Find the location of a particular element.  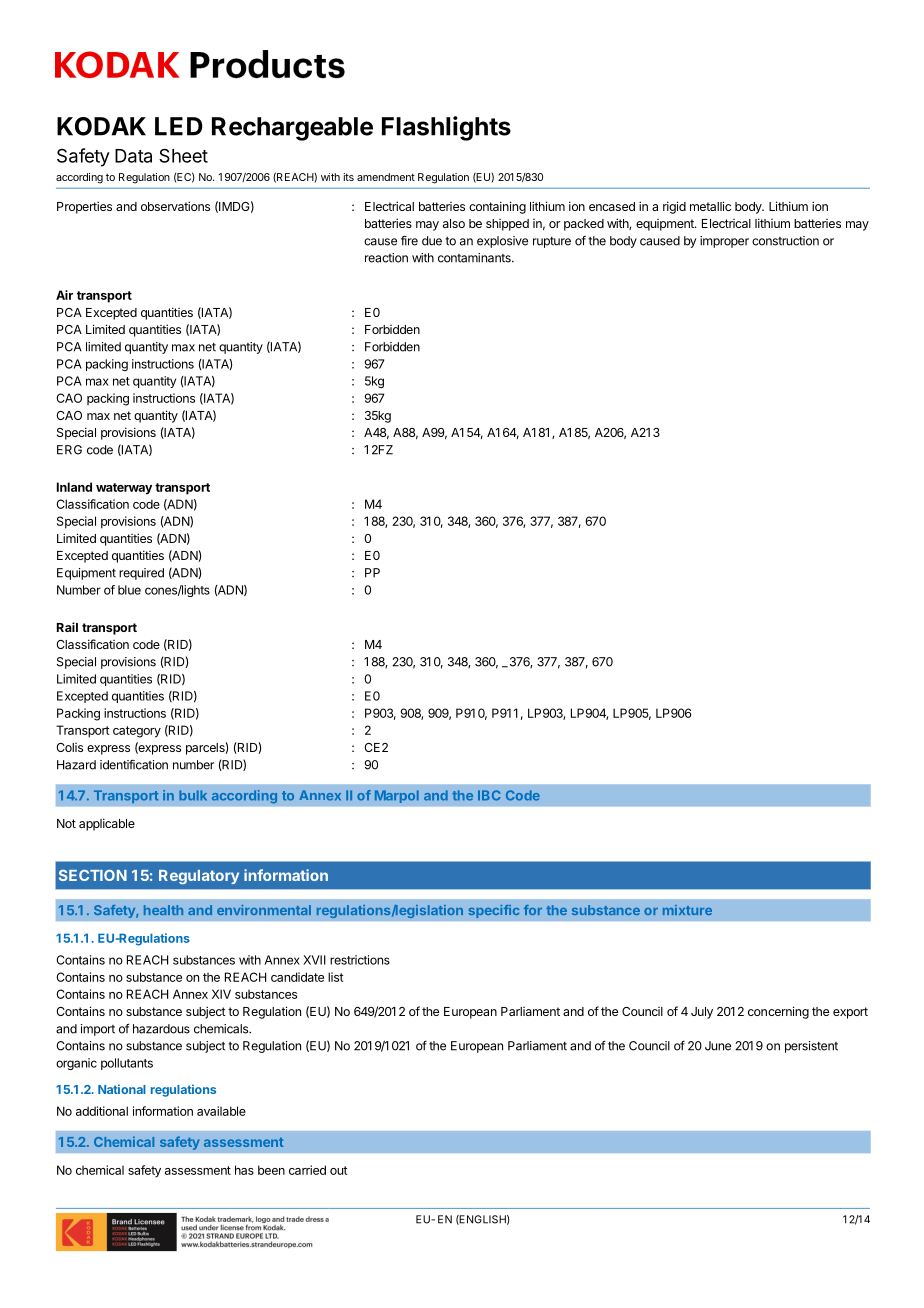

concerning is located at coordinates (778, 1012).
